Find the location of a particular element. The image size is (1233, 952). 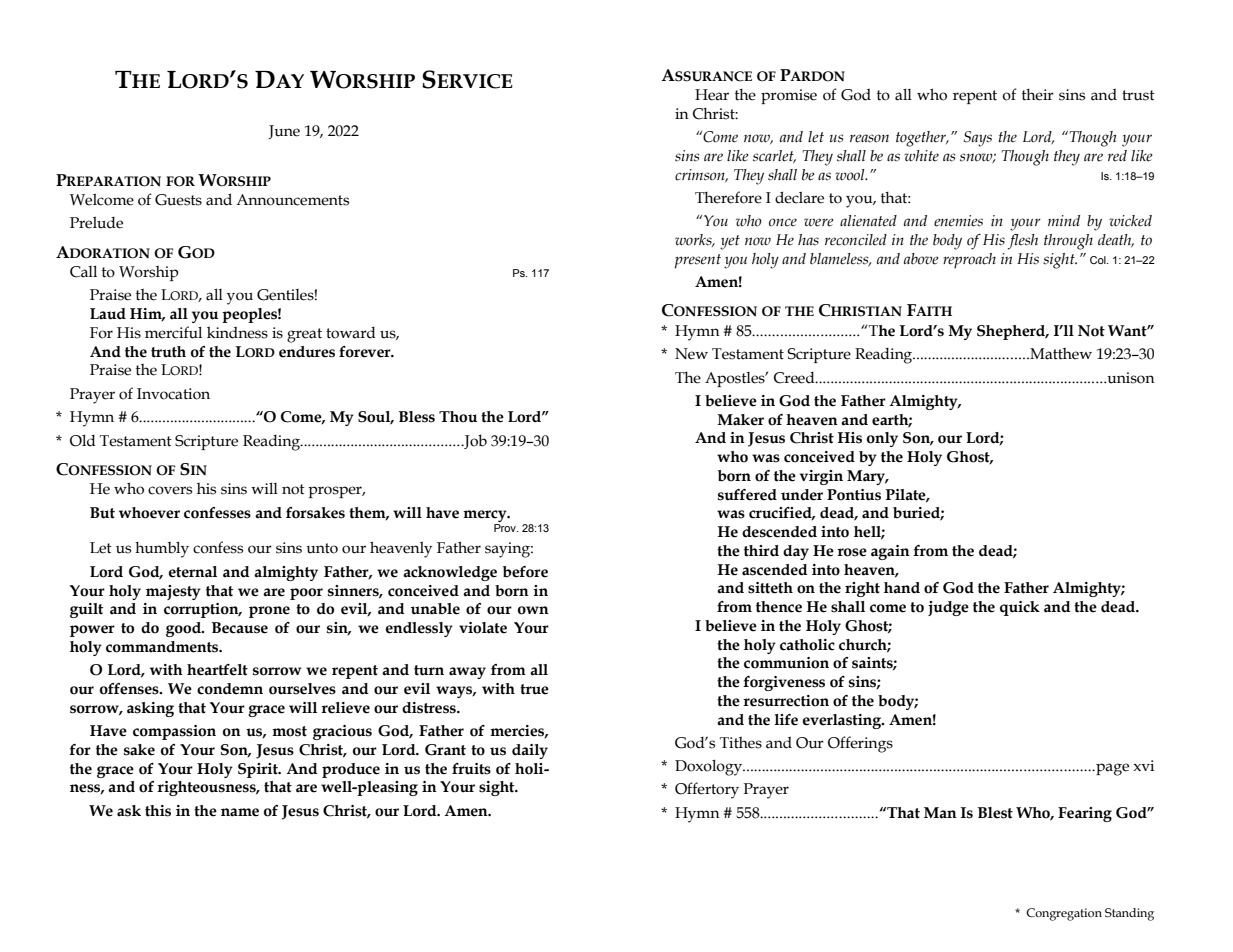

quick is located at coordinates (1020, 608).
